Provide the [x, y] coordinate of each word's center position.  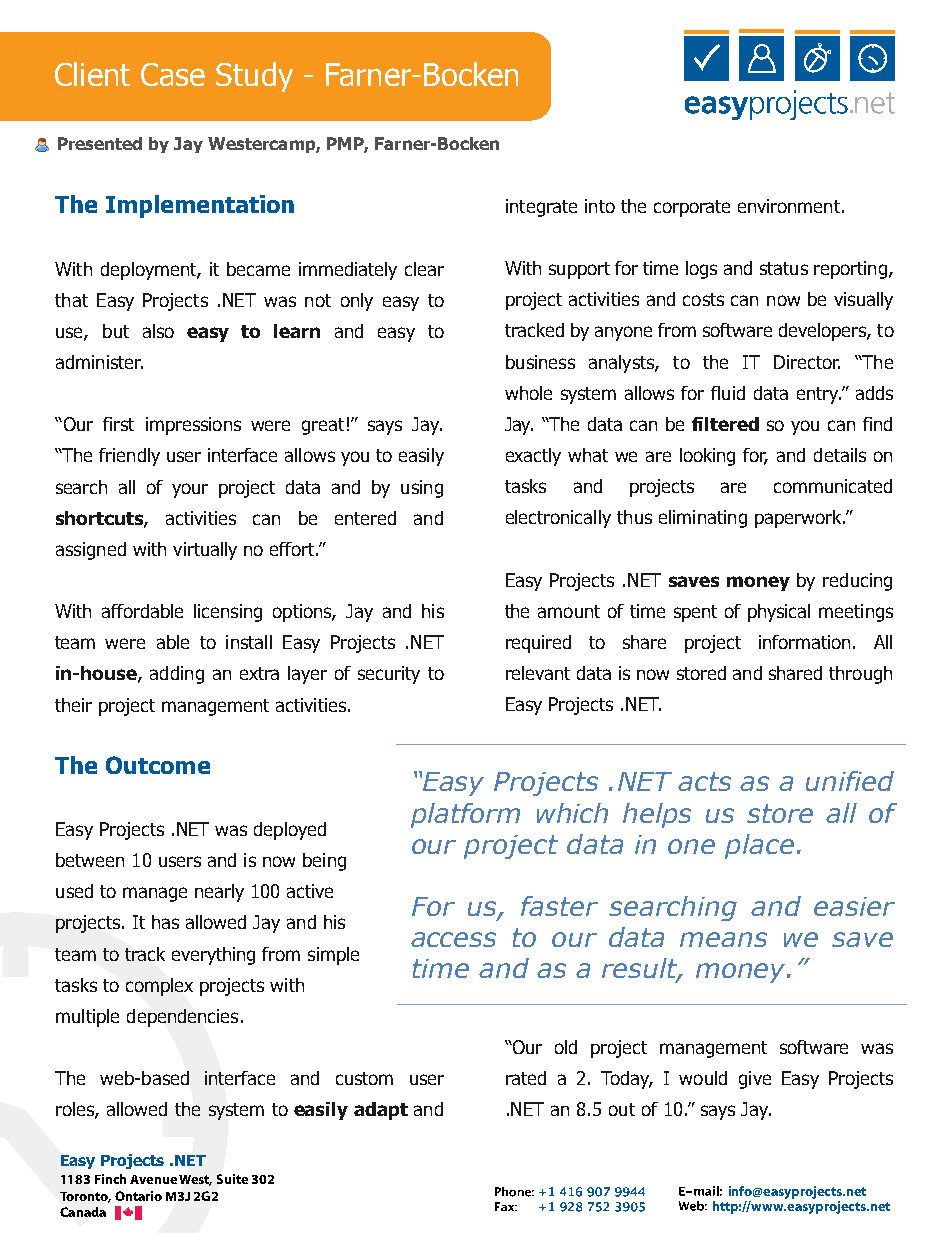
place [759, 846]
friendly [129, 457]
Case [173, 74]
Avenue [153, 1179]
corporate [692, 208]
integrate [541, 208]
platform [465, 815]
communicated [833, 486]
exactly [533, 457]
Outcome [158, 765]
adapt [381, 1111]
